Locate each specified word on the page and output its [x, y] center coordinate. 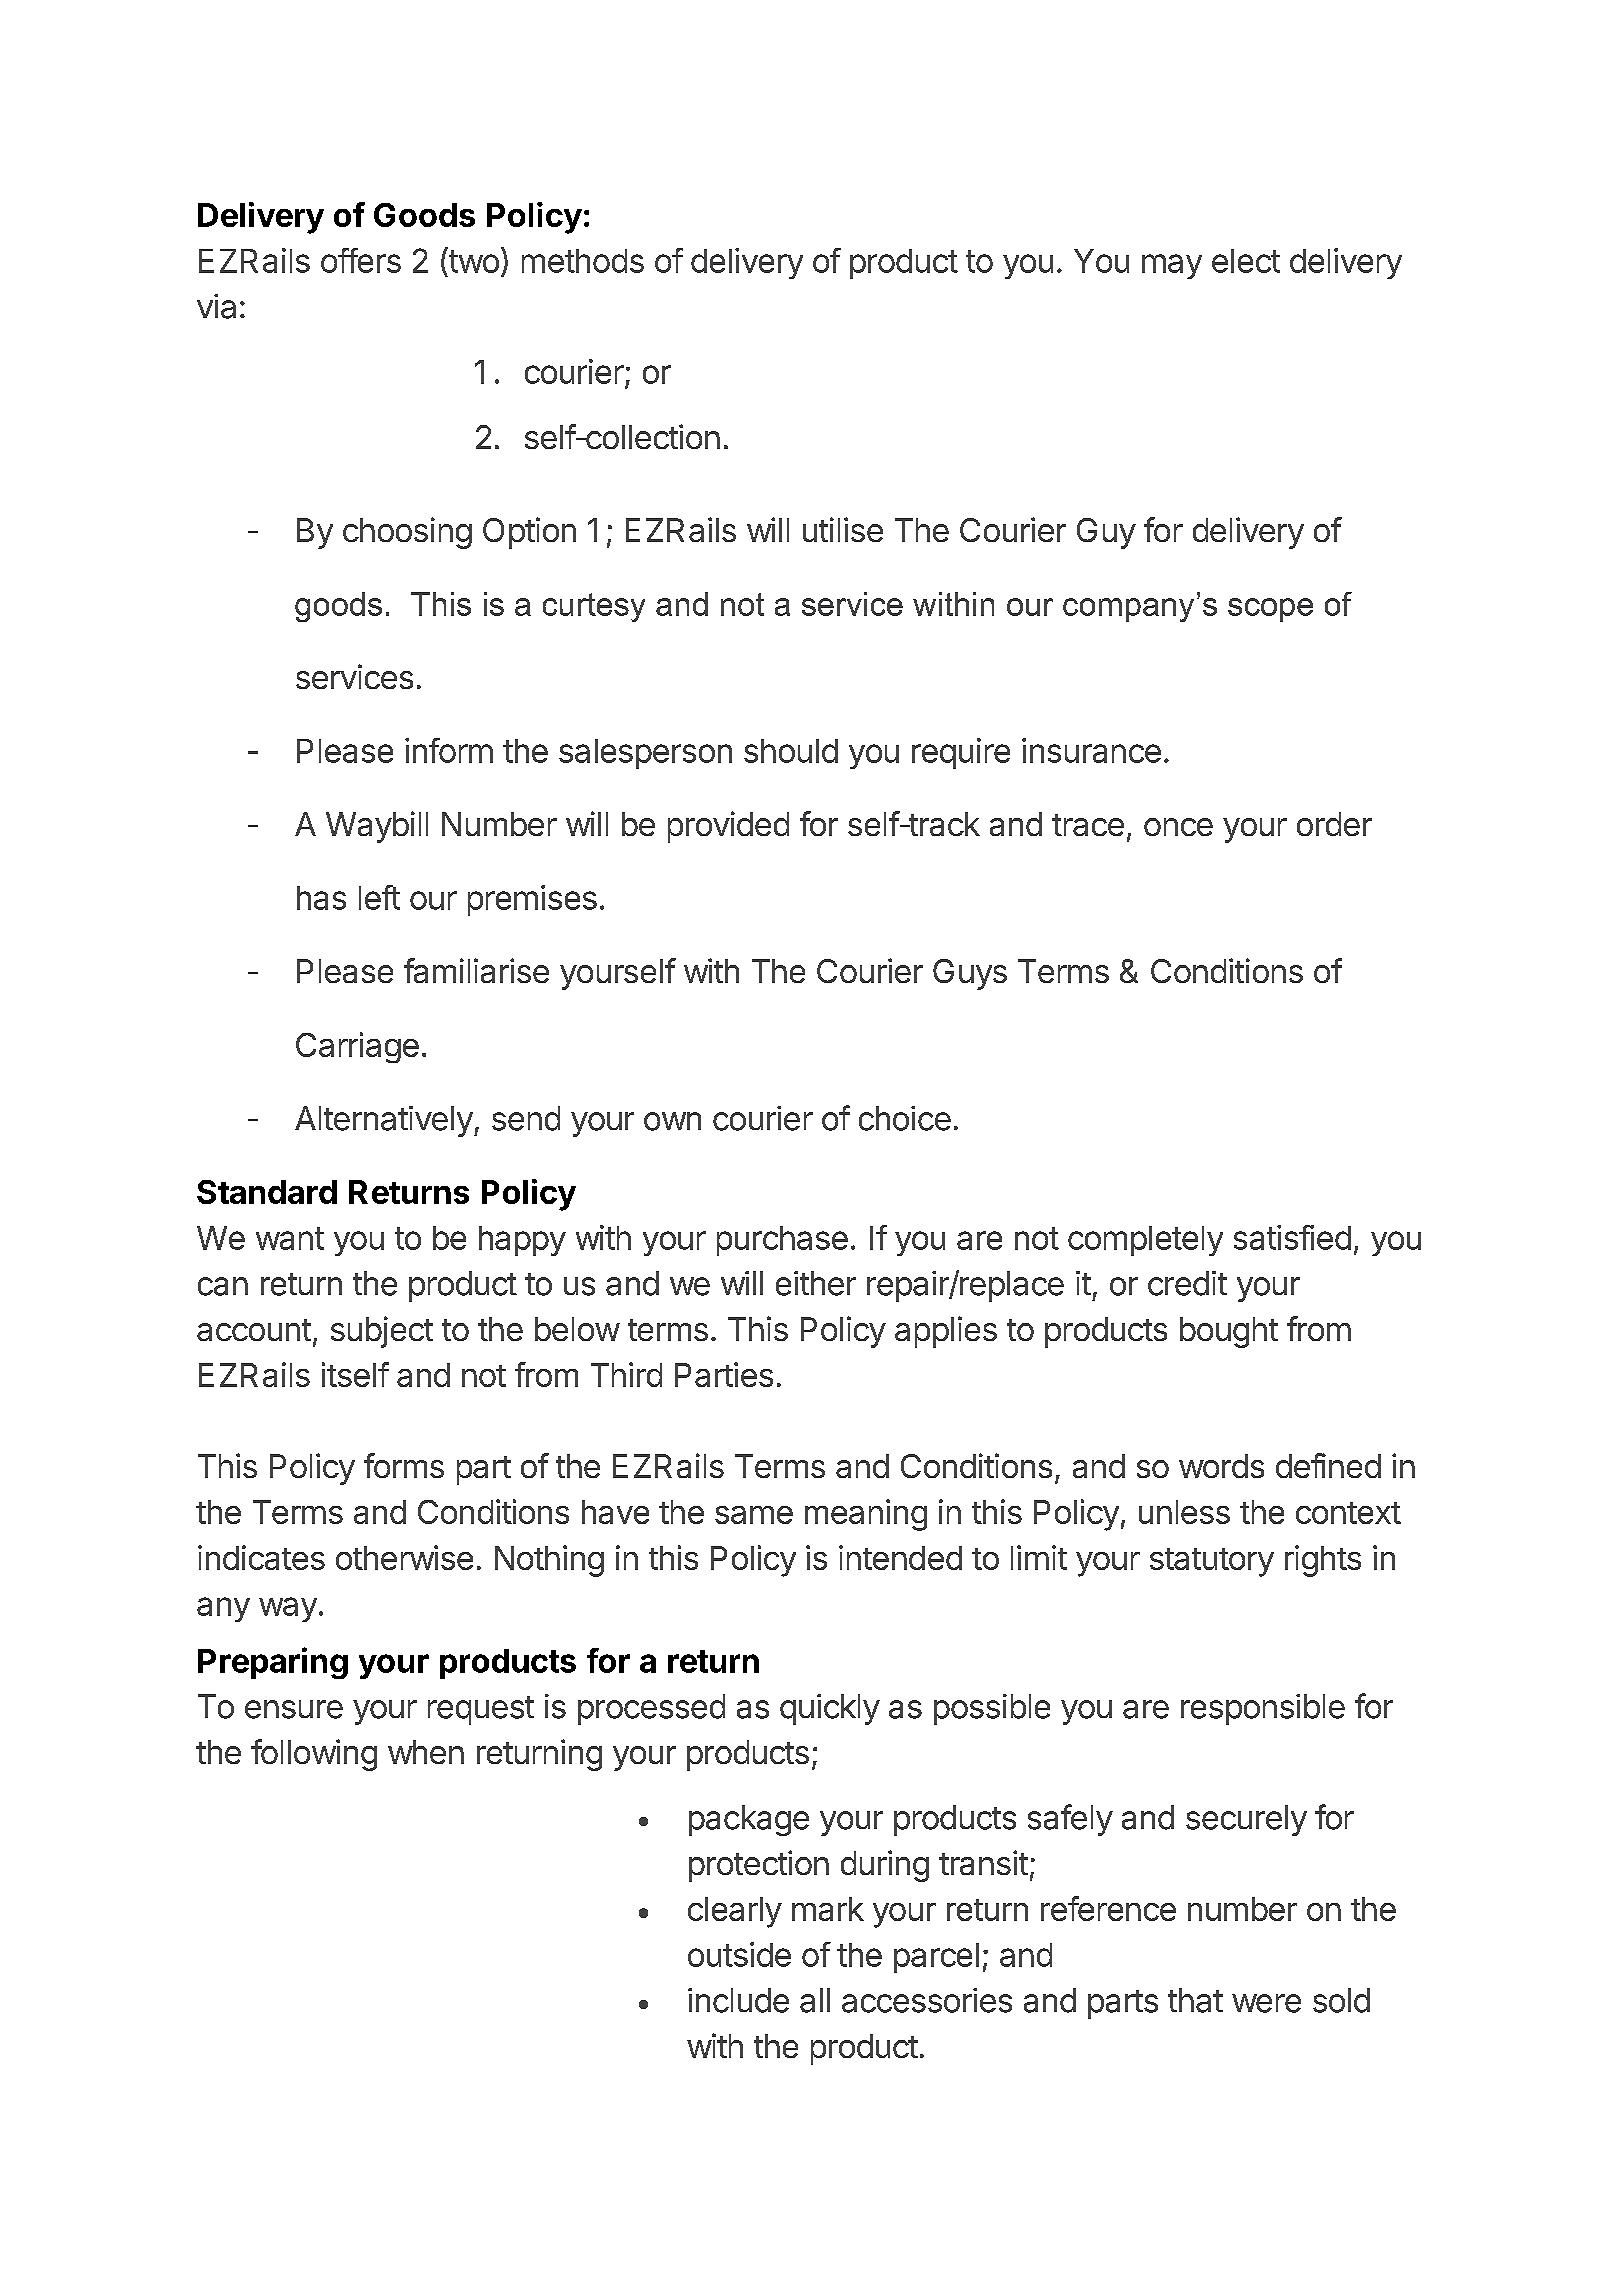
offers [361, 260]
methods [583, 261]
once [1178, 827]
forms [404, 1465]
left [379, 897]
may [1172, 266]
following [314, 1755]
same [754, 1515]
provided [728, 827]
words [1221, 1466]
